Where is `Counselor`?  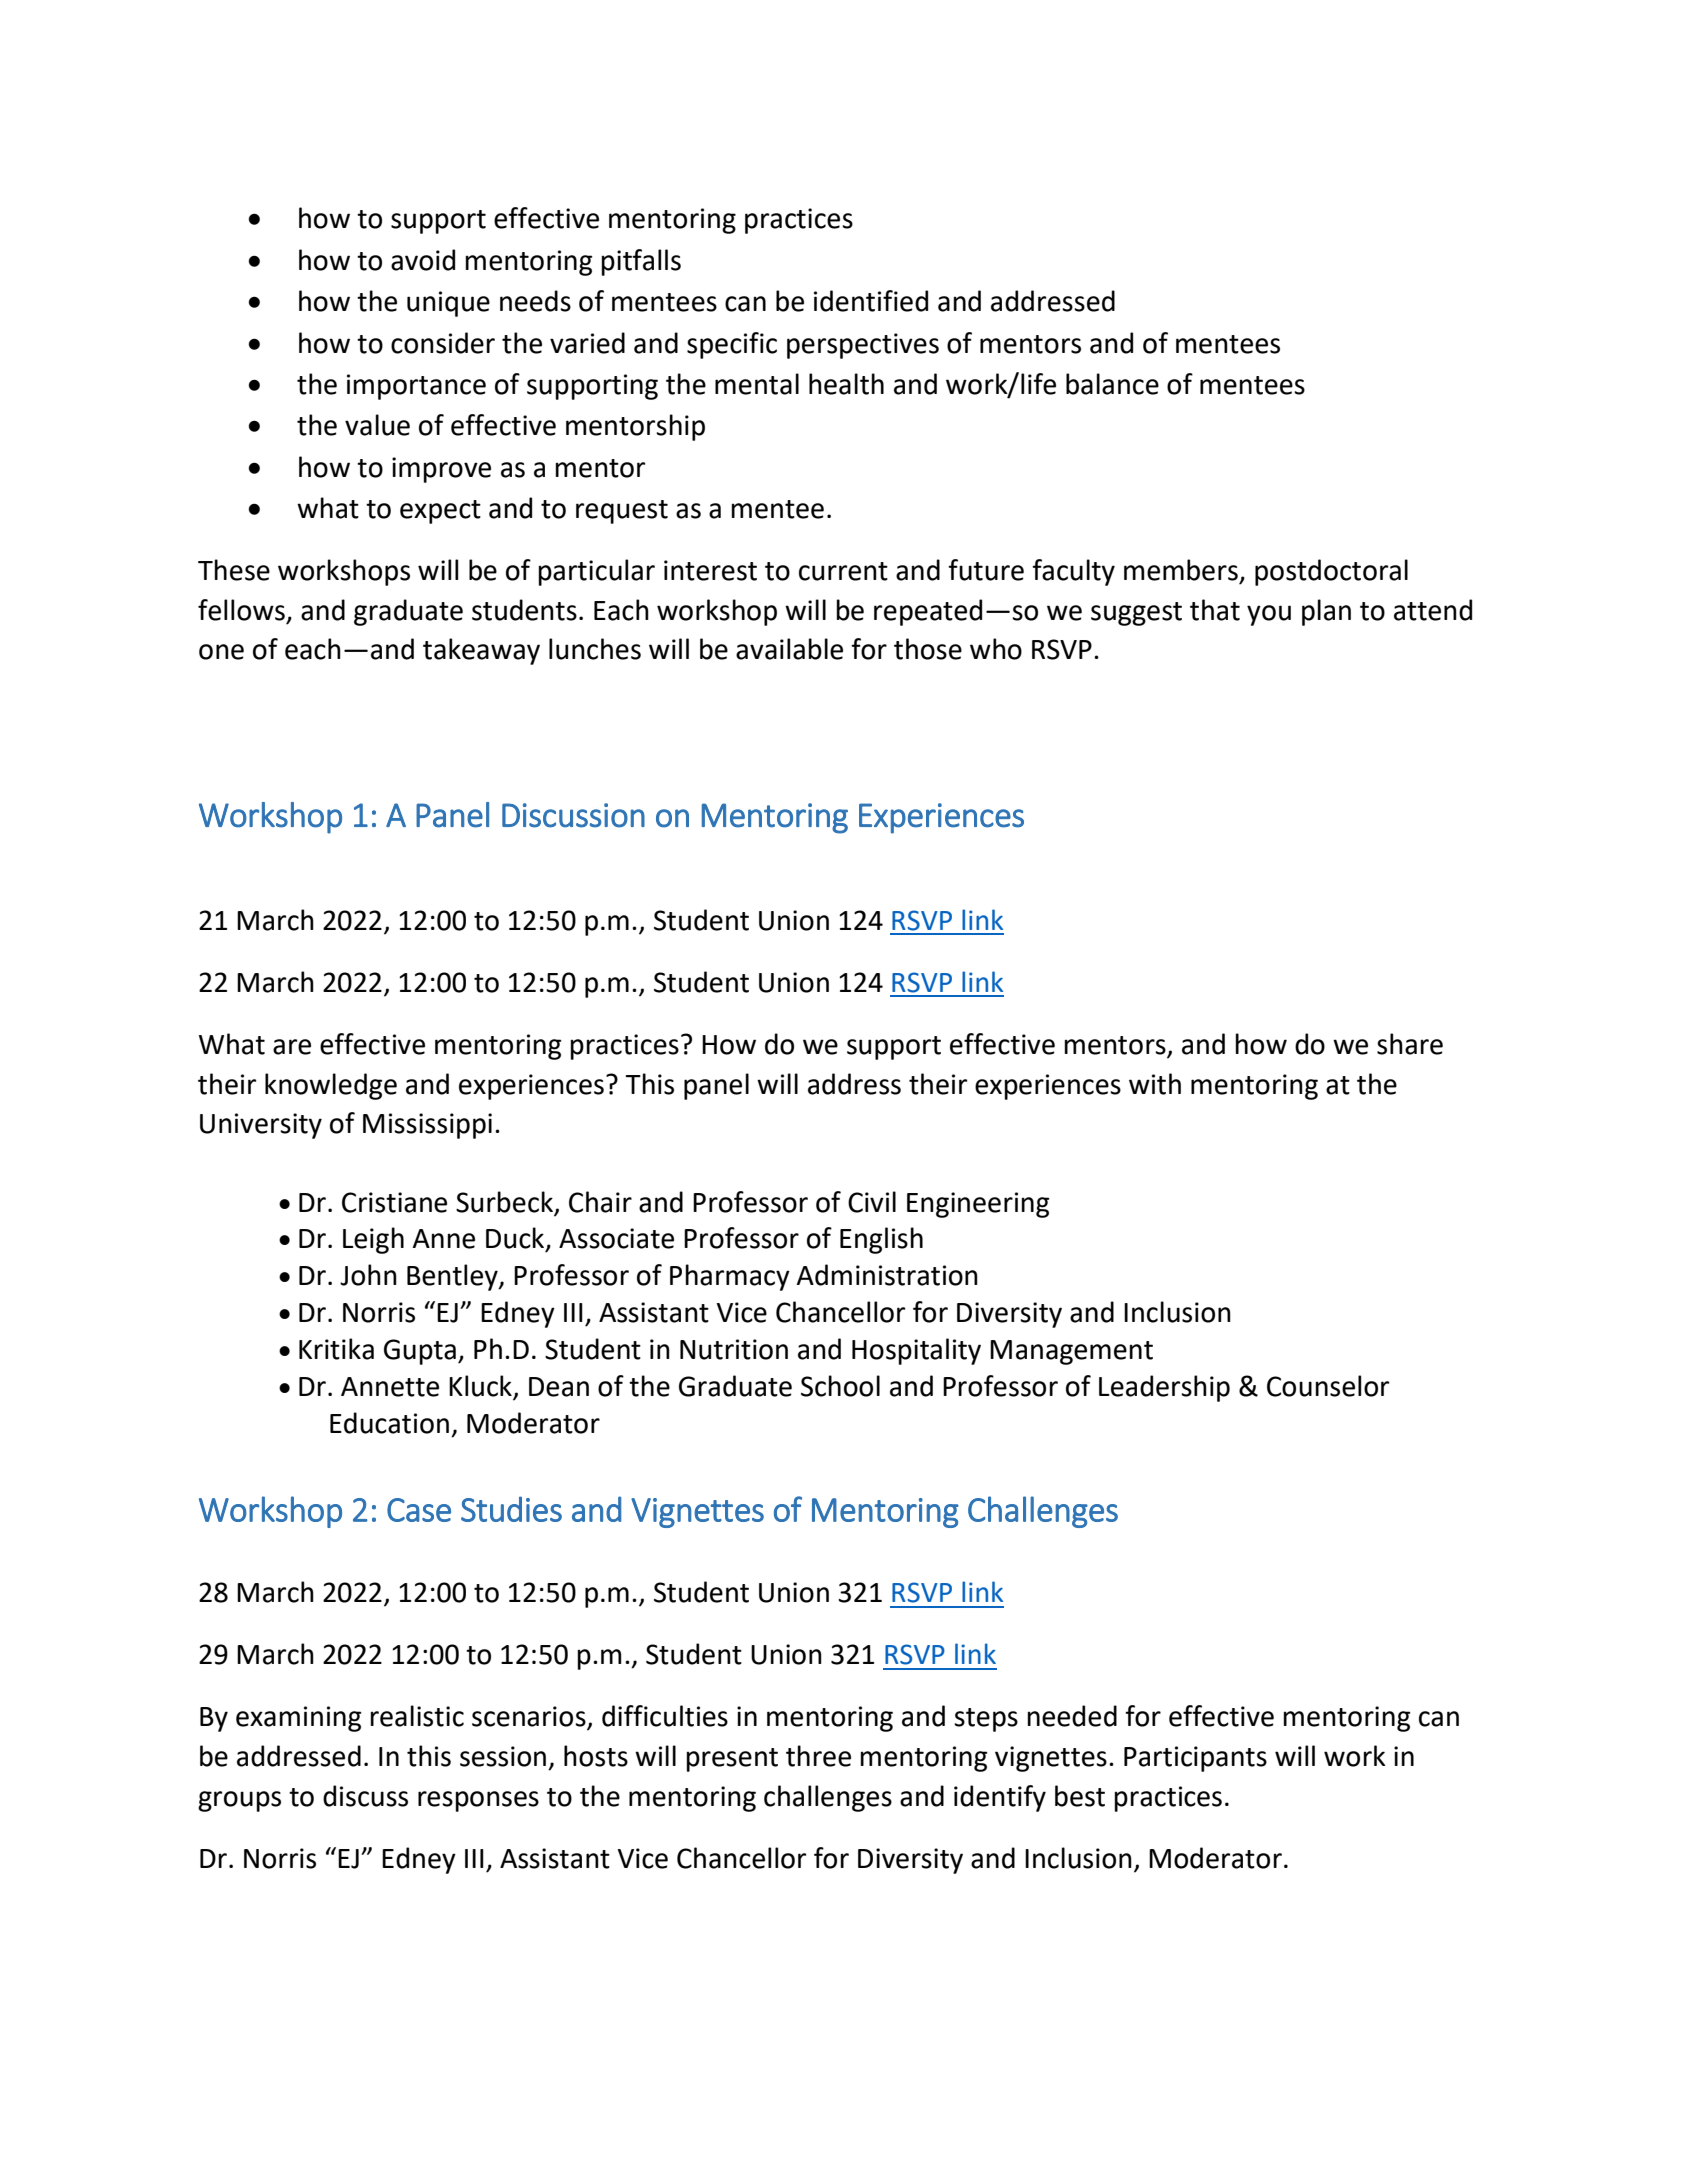
Counselor is located at coordinates (1328, 1386).
